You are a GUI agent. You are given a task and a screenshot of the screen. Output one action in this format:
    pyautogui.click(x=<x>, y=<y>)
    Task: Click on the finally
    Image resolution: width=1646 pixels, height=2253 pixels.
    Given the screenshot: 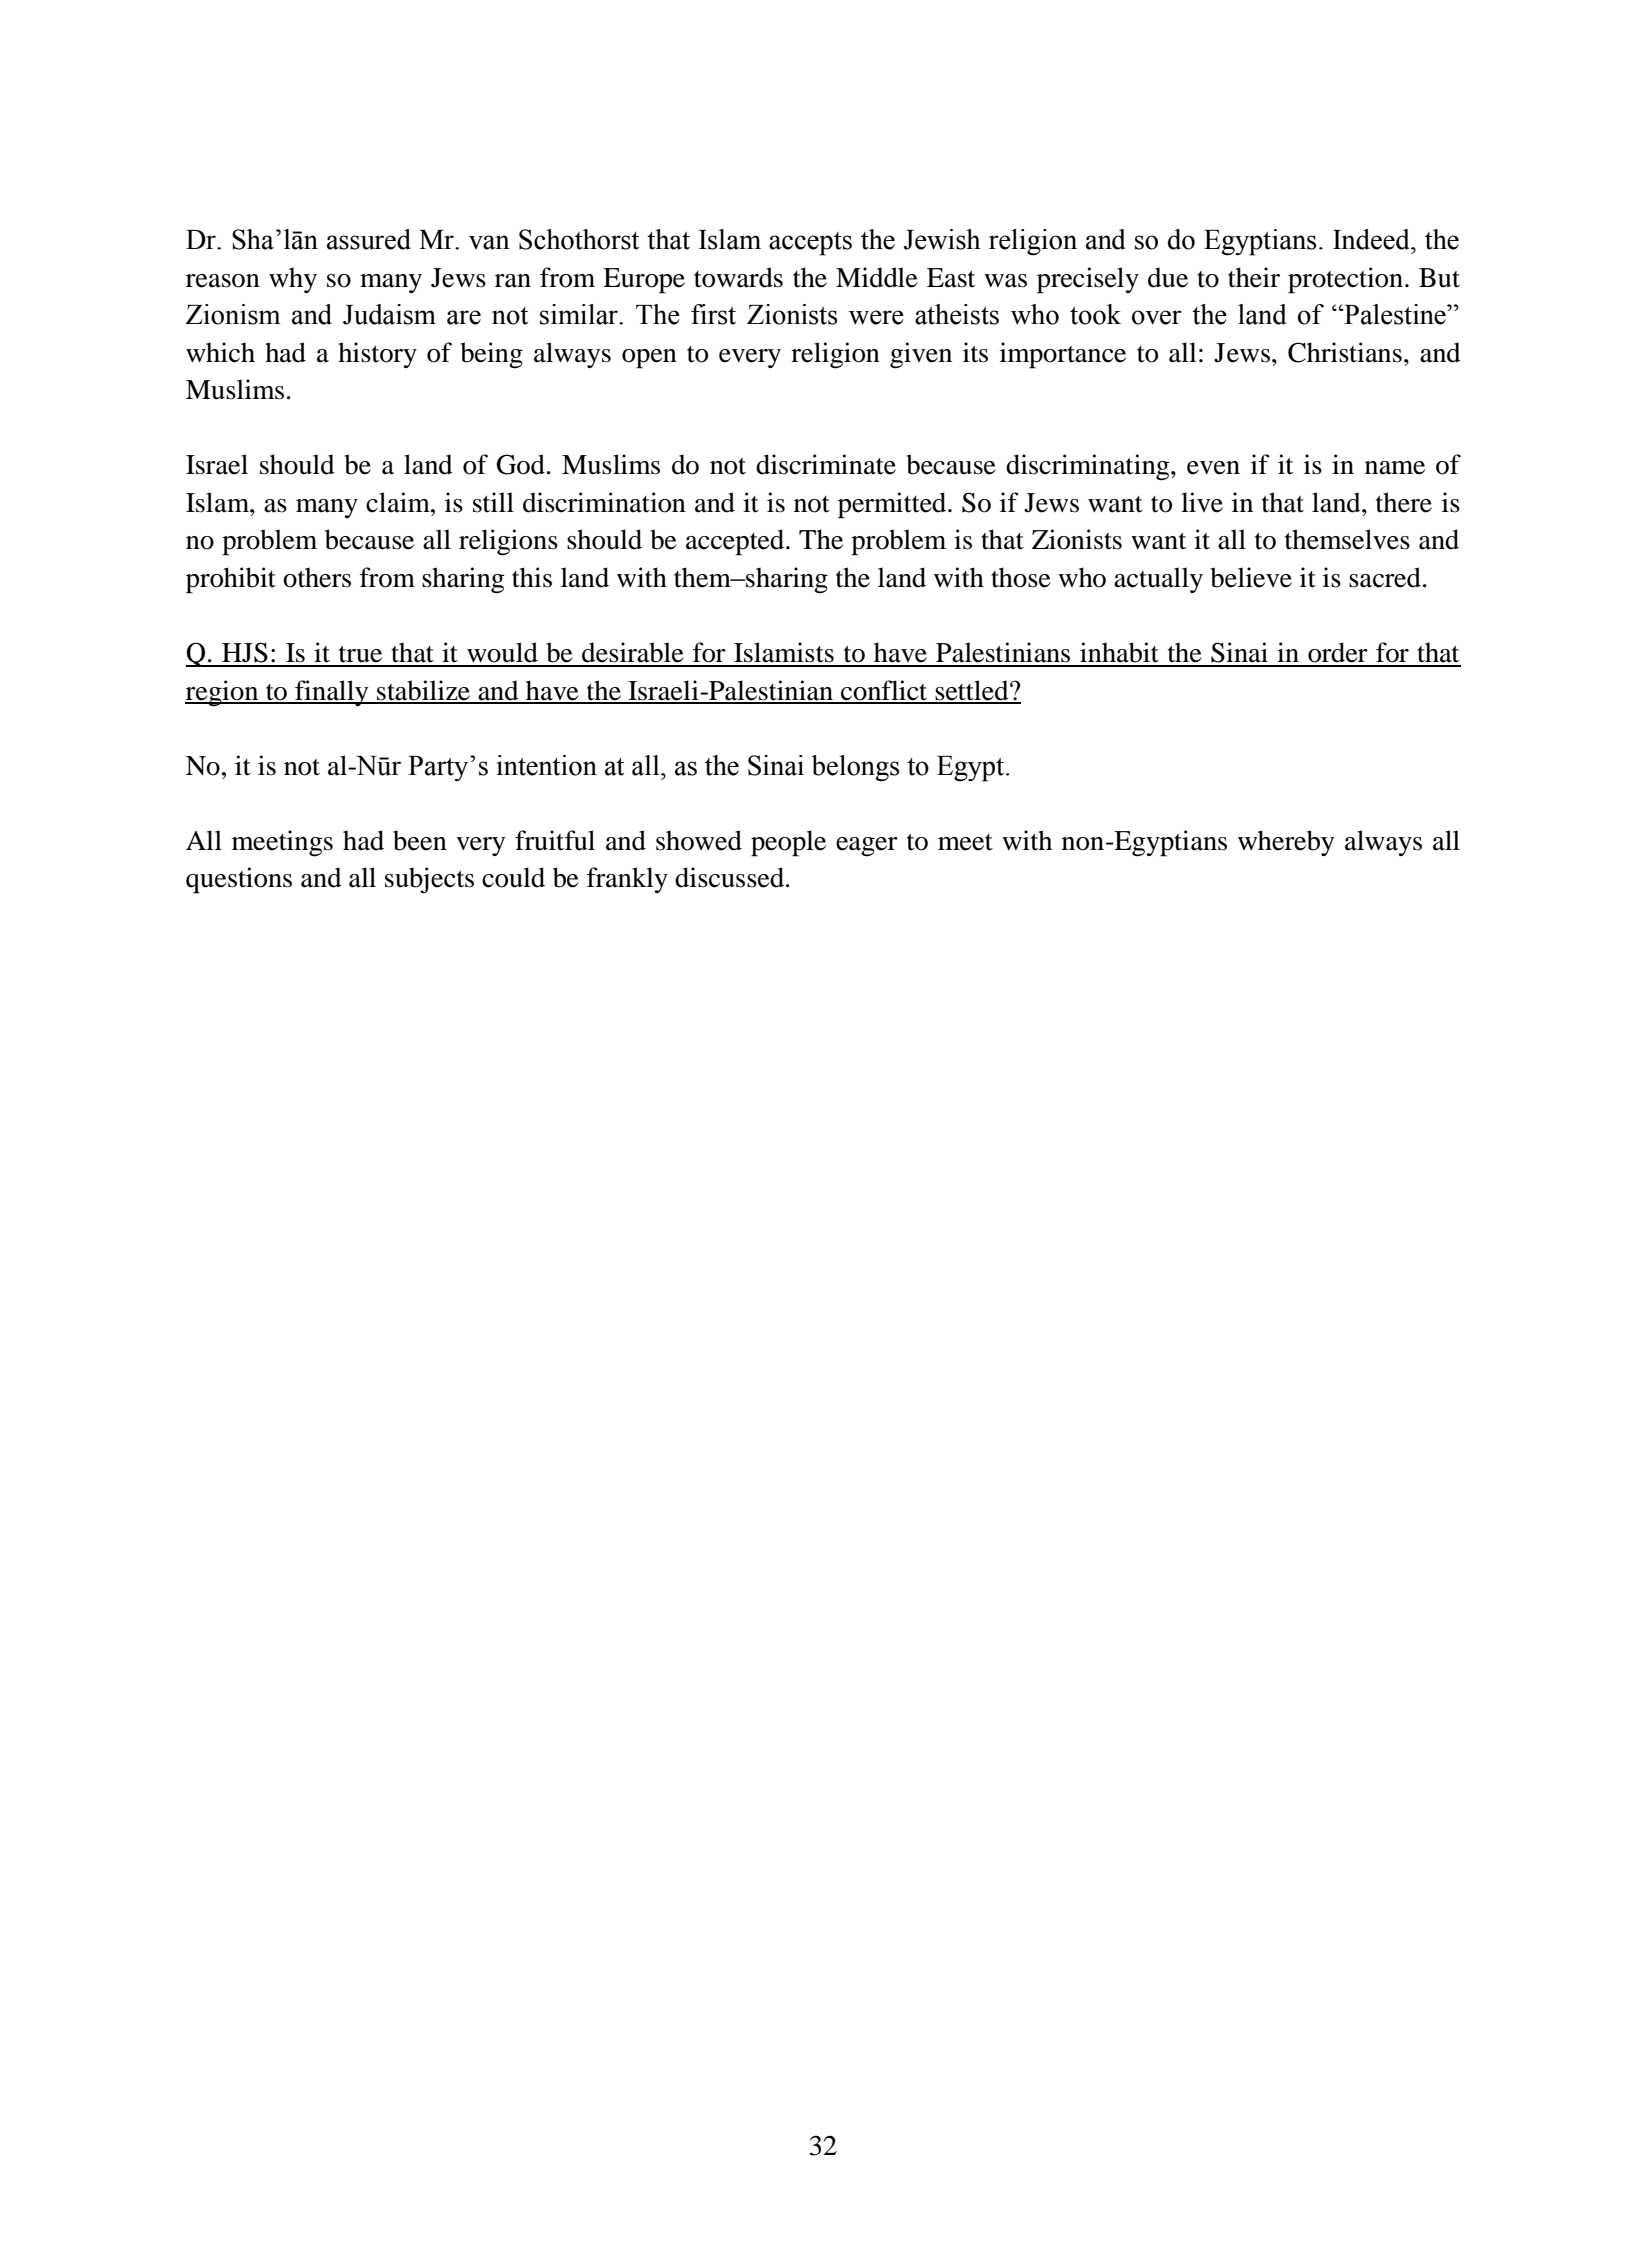 What is the action you would take?
    pyautogui.click(x=332, y=693)
